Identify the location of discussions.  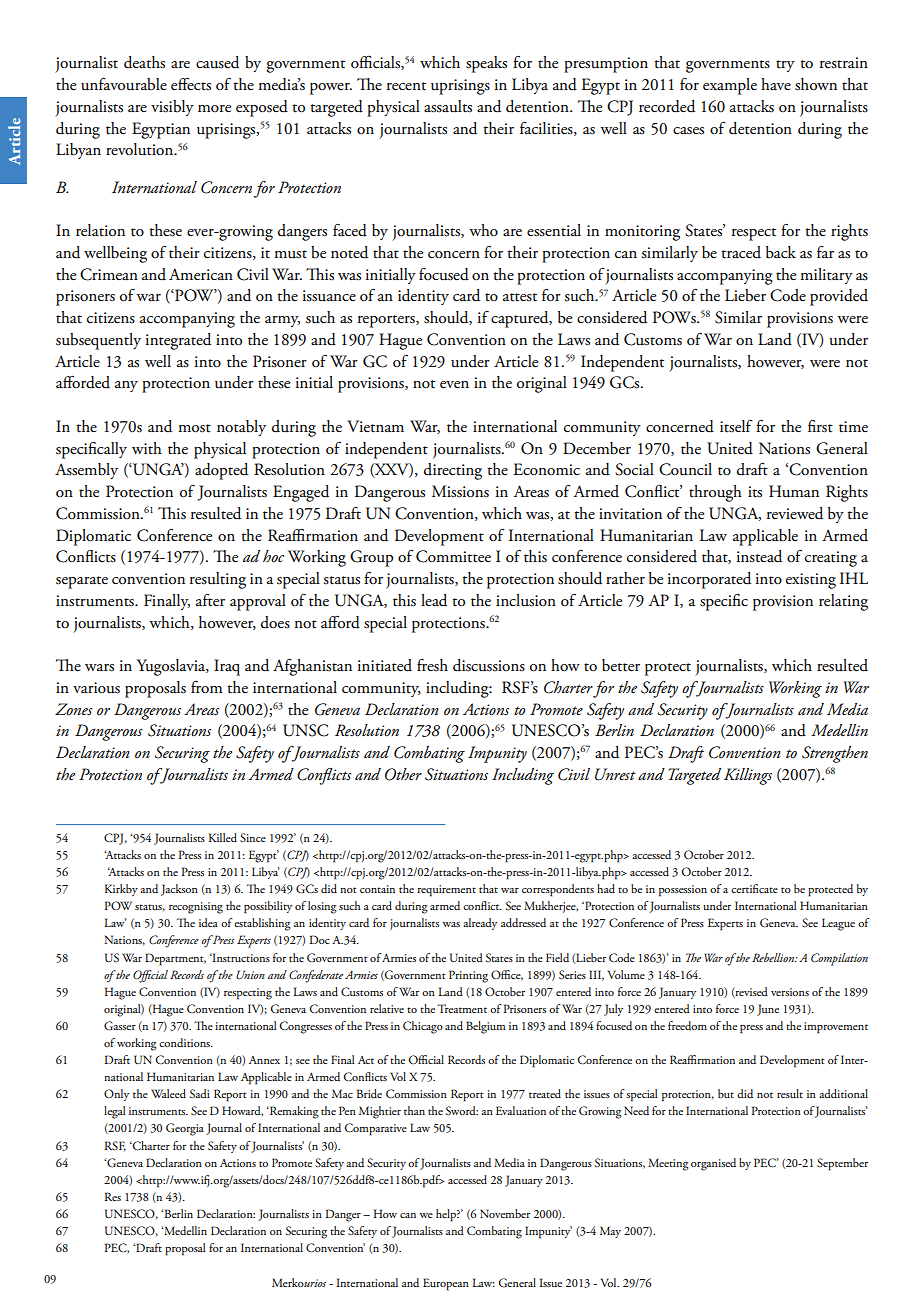
(489, 665).
